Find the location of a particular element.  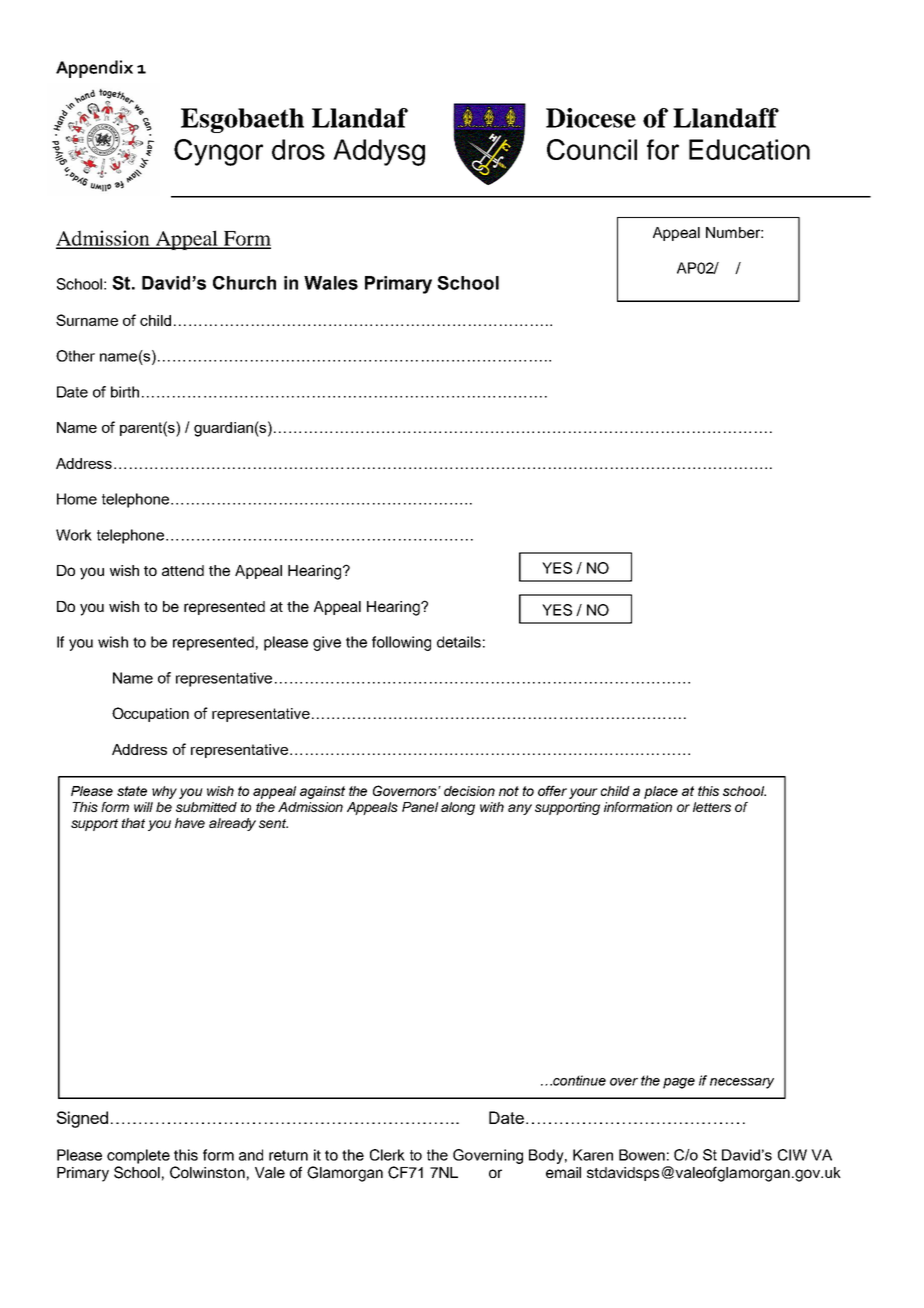

place is located at coordinates (661, 792).
